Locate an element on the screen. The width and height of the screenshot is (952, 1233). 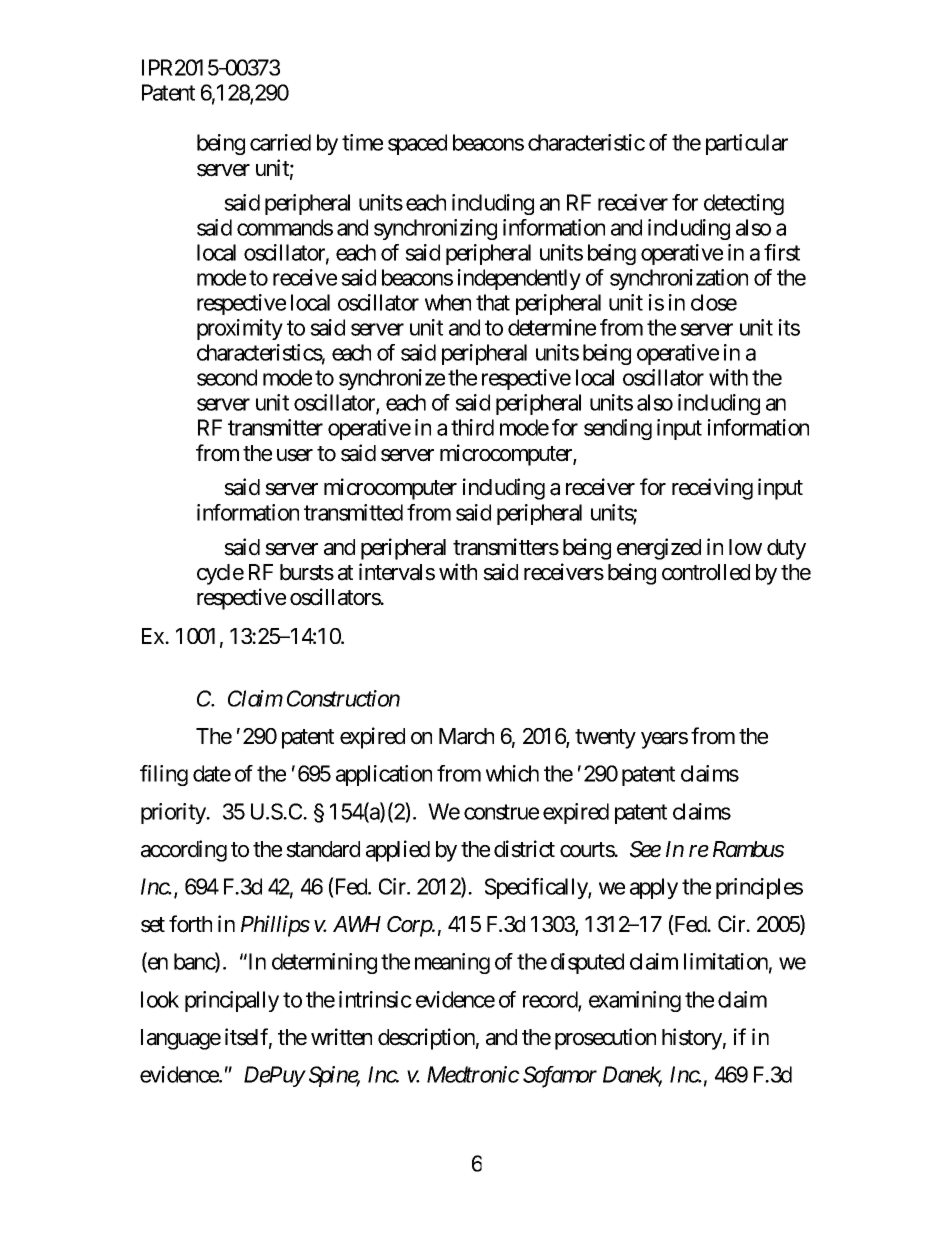
spaced is located at coordinates (417, 144).
